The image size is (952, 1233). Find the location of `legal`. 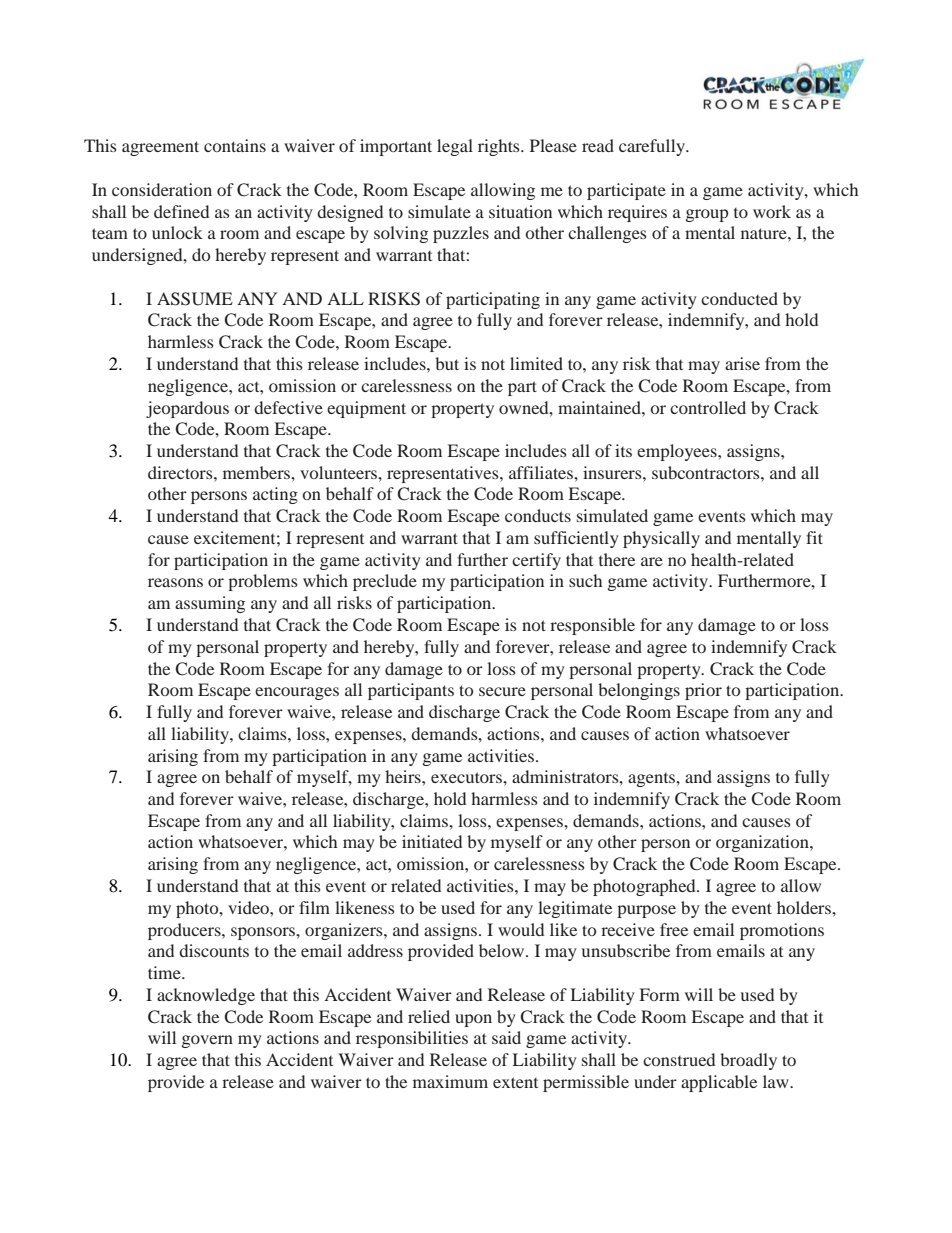

legal is located at coordinates (455, 147).
